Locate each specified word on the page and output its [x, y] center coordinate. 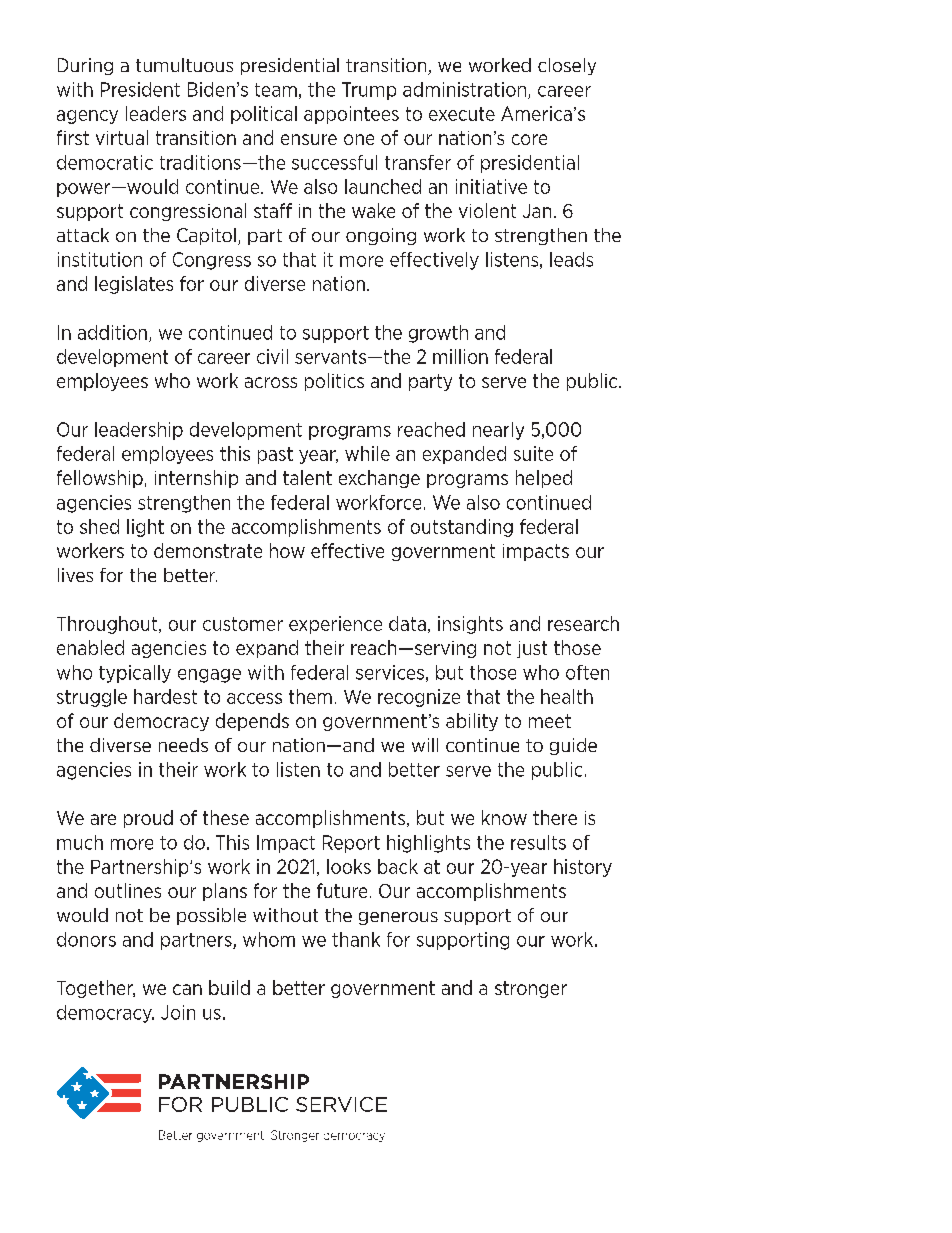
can [187, 989]
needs [183, 745]
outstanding [462, 528]
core [529, 139]
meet [550, 721]
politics [334, 382]
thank [356, 939]
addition [112, 332]
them [310, 696]
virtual [122, 137]
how [287, 550]
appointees [351, 115]
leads [571, 259]
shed [99, 526]
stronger [531, 989]
